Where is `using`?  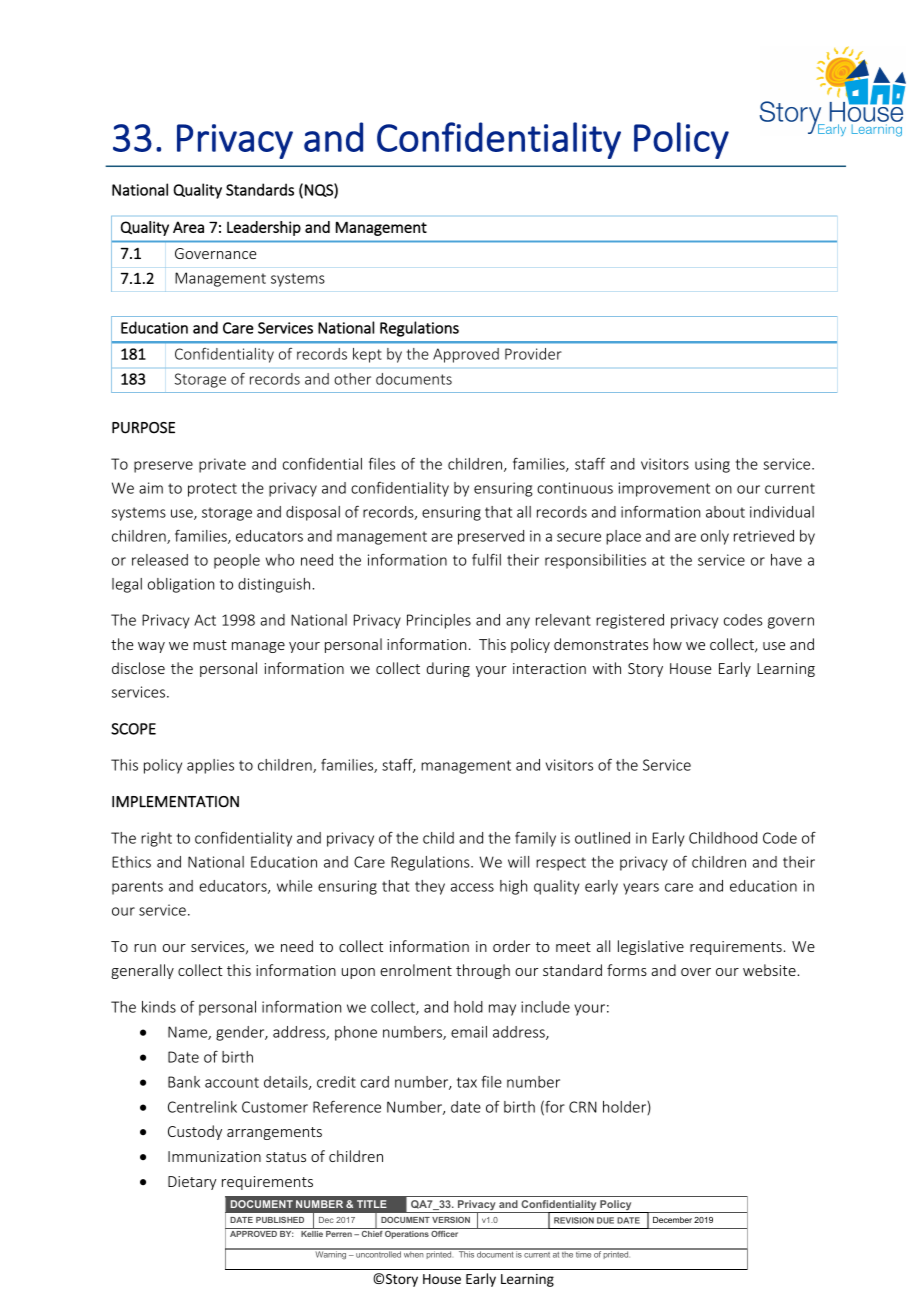
using is located at coordinates (712, 465).
